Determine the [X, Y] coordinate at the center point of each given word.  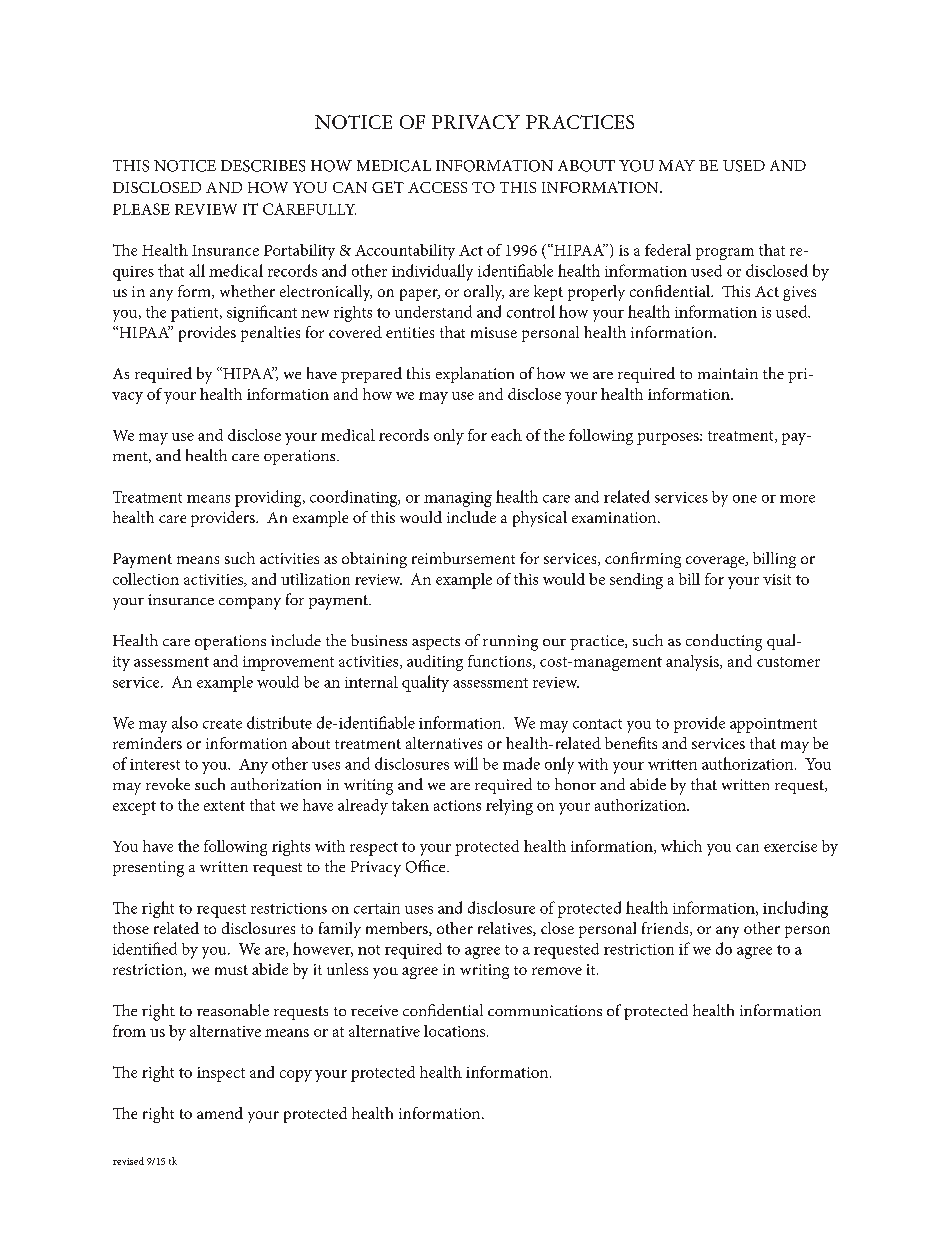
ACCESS [437, 187]
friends [666, 929]
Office [427, 866]
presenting [148, 869]
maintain [728, 373]
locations [456, 1031]
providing [269, 498]
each [506, 435]
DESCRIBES [263, 166]
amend [220, 1113]
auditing [435, 663]
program [725, 254]
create [222, 724]
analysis [693, 663]
